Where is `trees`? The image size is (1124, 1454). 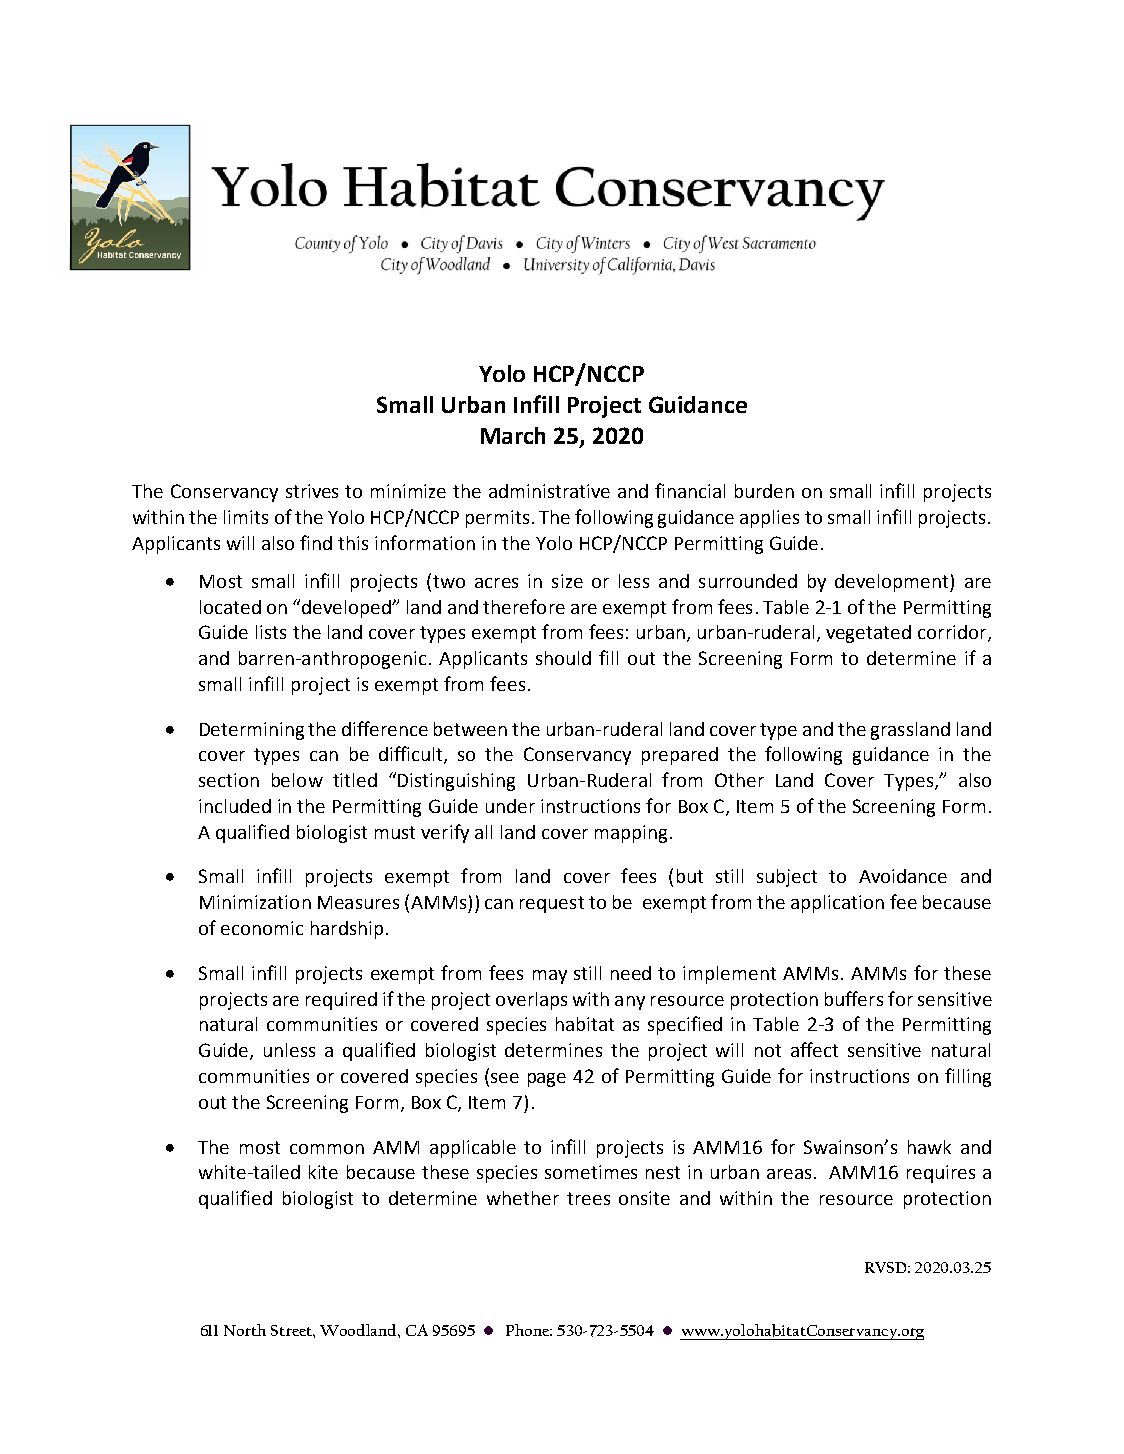
trees is located at coordinates (588, 1198).
